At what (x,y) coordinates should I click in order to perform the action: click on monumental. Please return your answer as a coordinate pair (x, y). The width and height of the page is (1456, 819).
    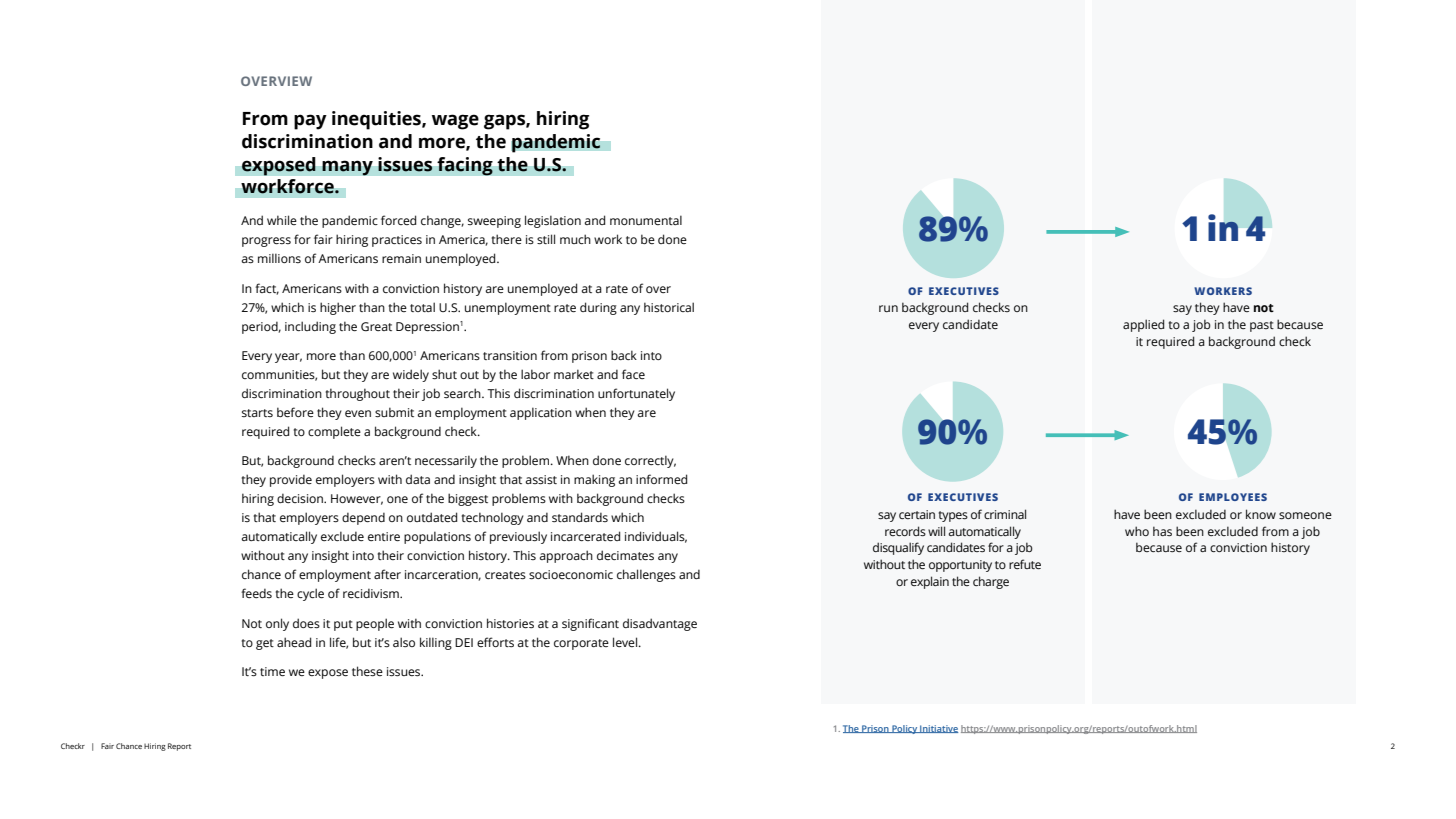
    Looking at the image, I should click on (646, 220).
